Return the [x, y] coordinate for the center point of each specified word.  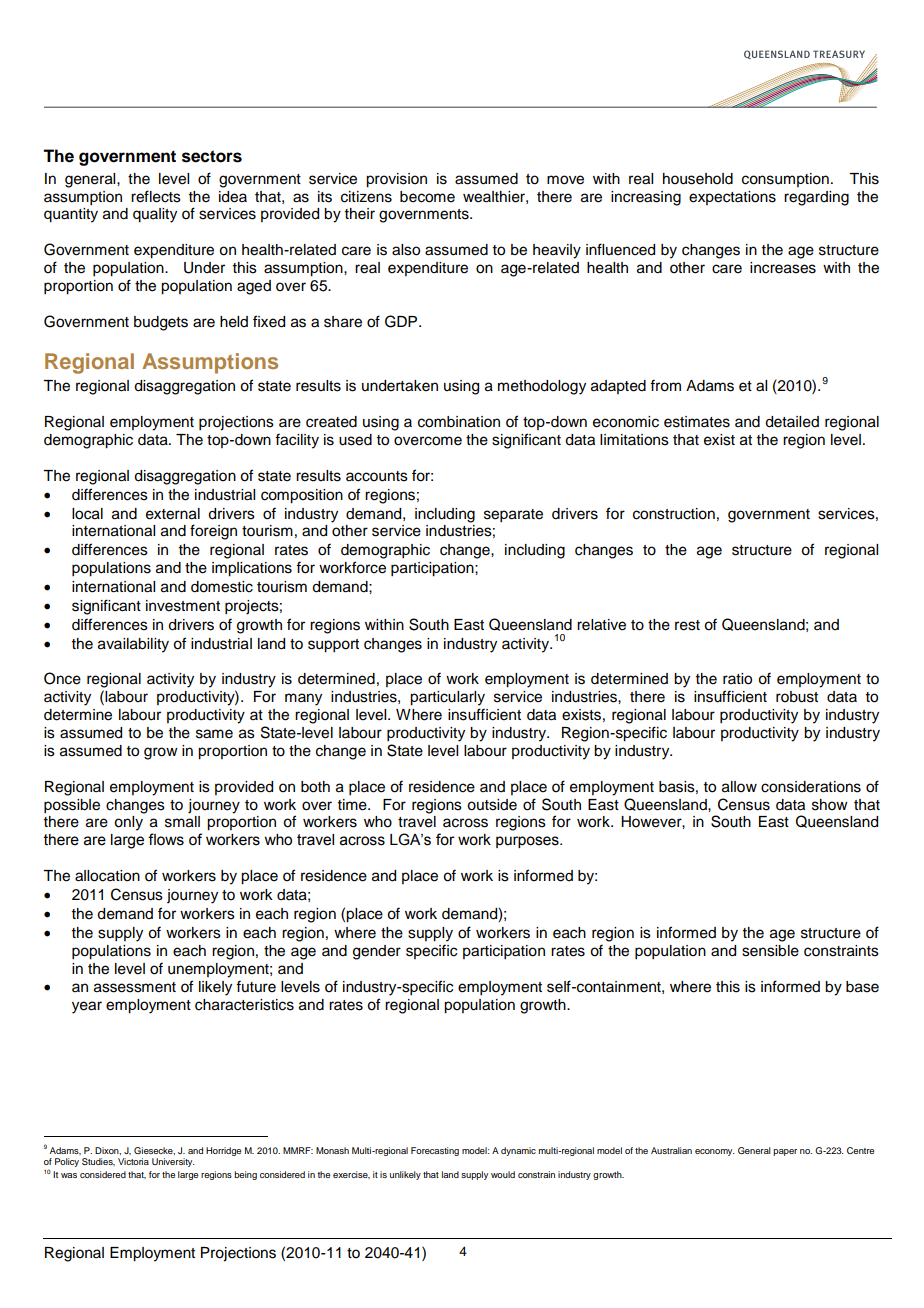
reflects [156, 196]
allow [739, 787]
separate [513, 516]
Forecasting [435, 1151]
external [173, 514]
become [427, 197]
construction [674, 514]
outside [492, 805]
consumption [785, 180]
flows [166, 839]
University [173, 1162]
